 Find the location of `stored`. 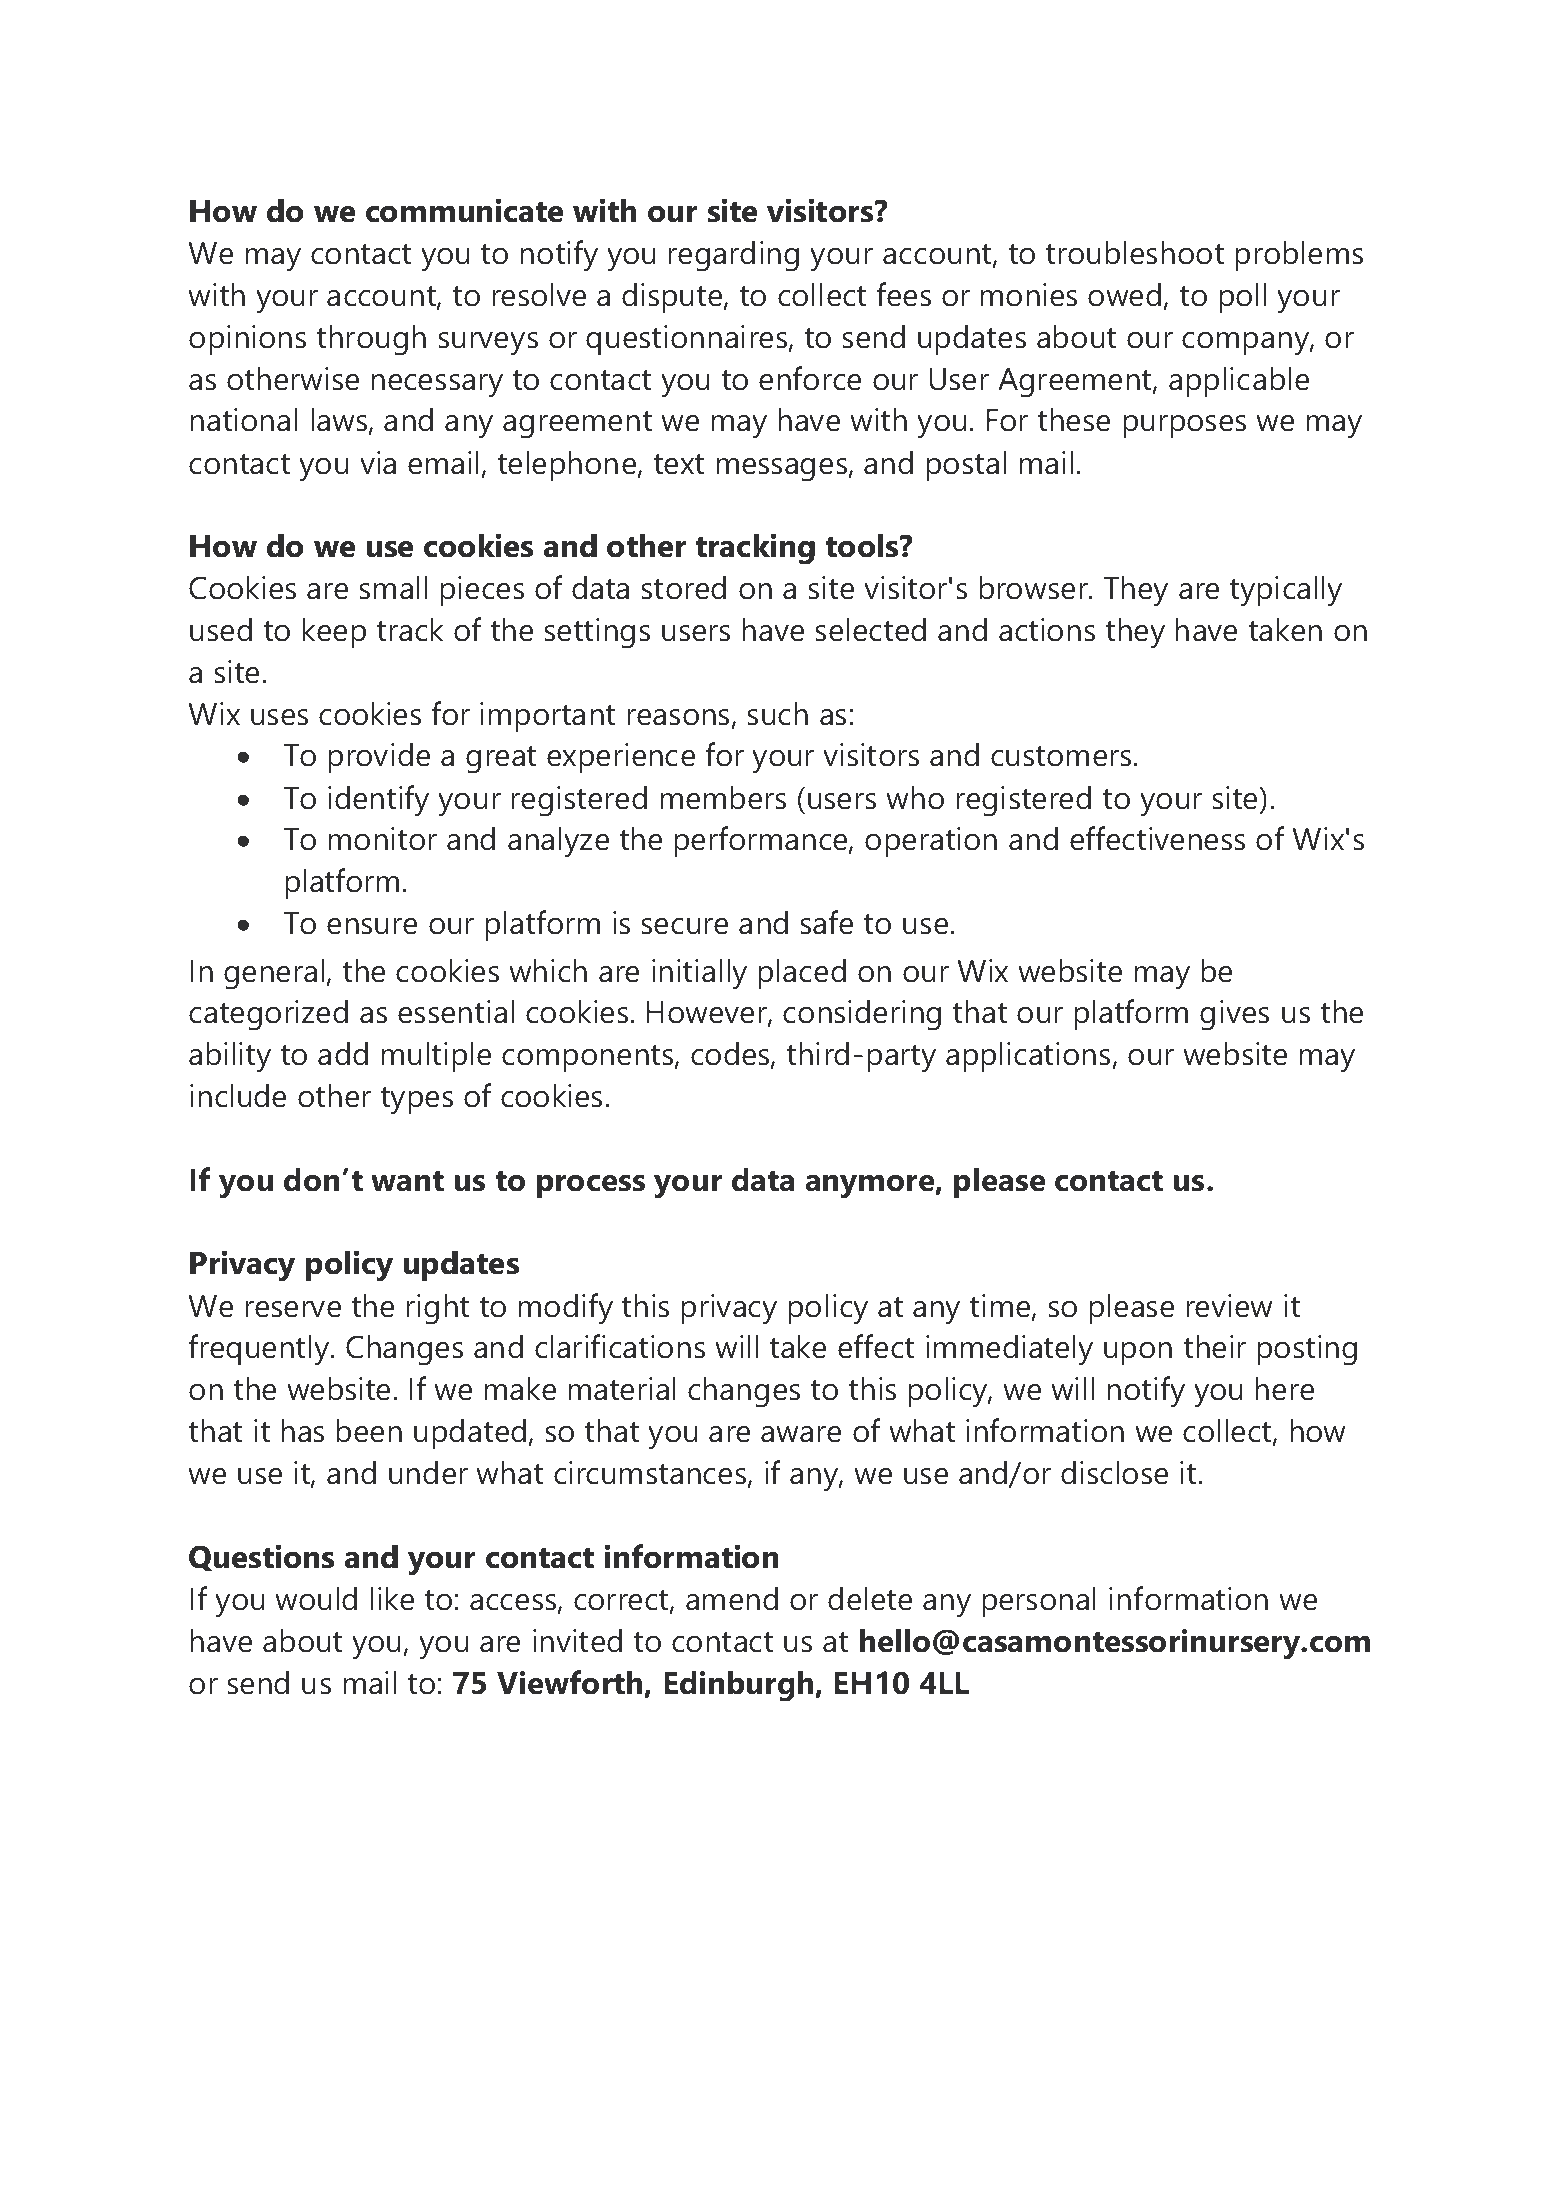

stored is located at coordinates (683, 587).
